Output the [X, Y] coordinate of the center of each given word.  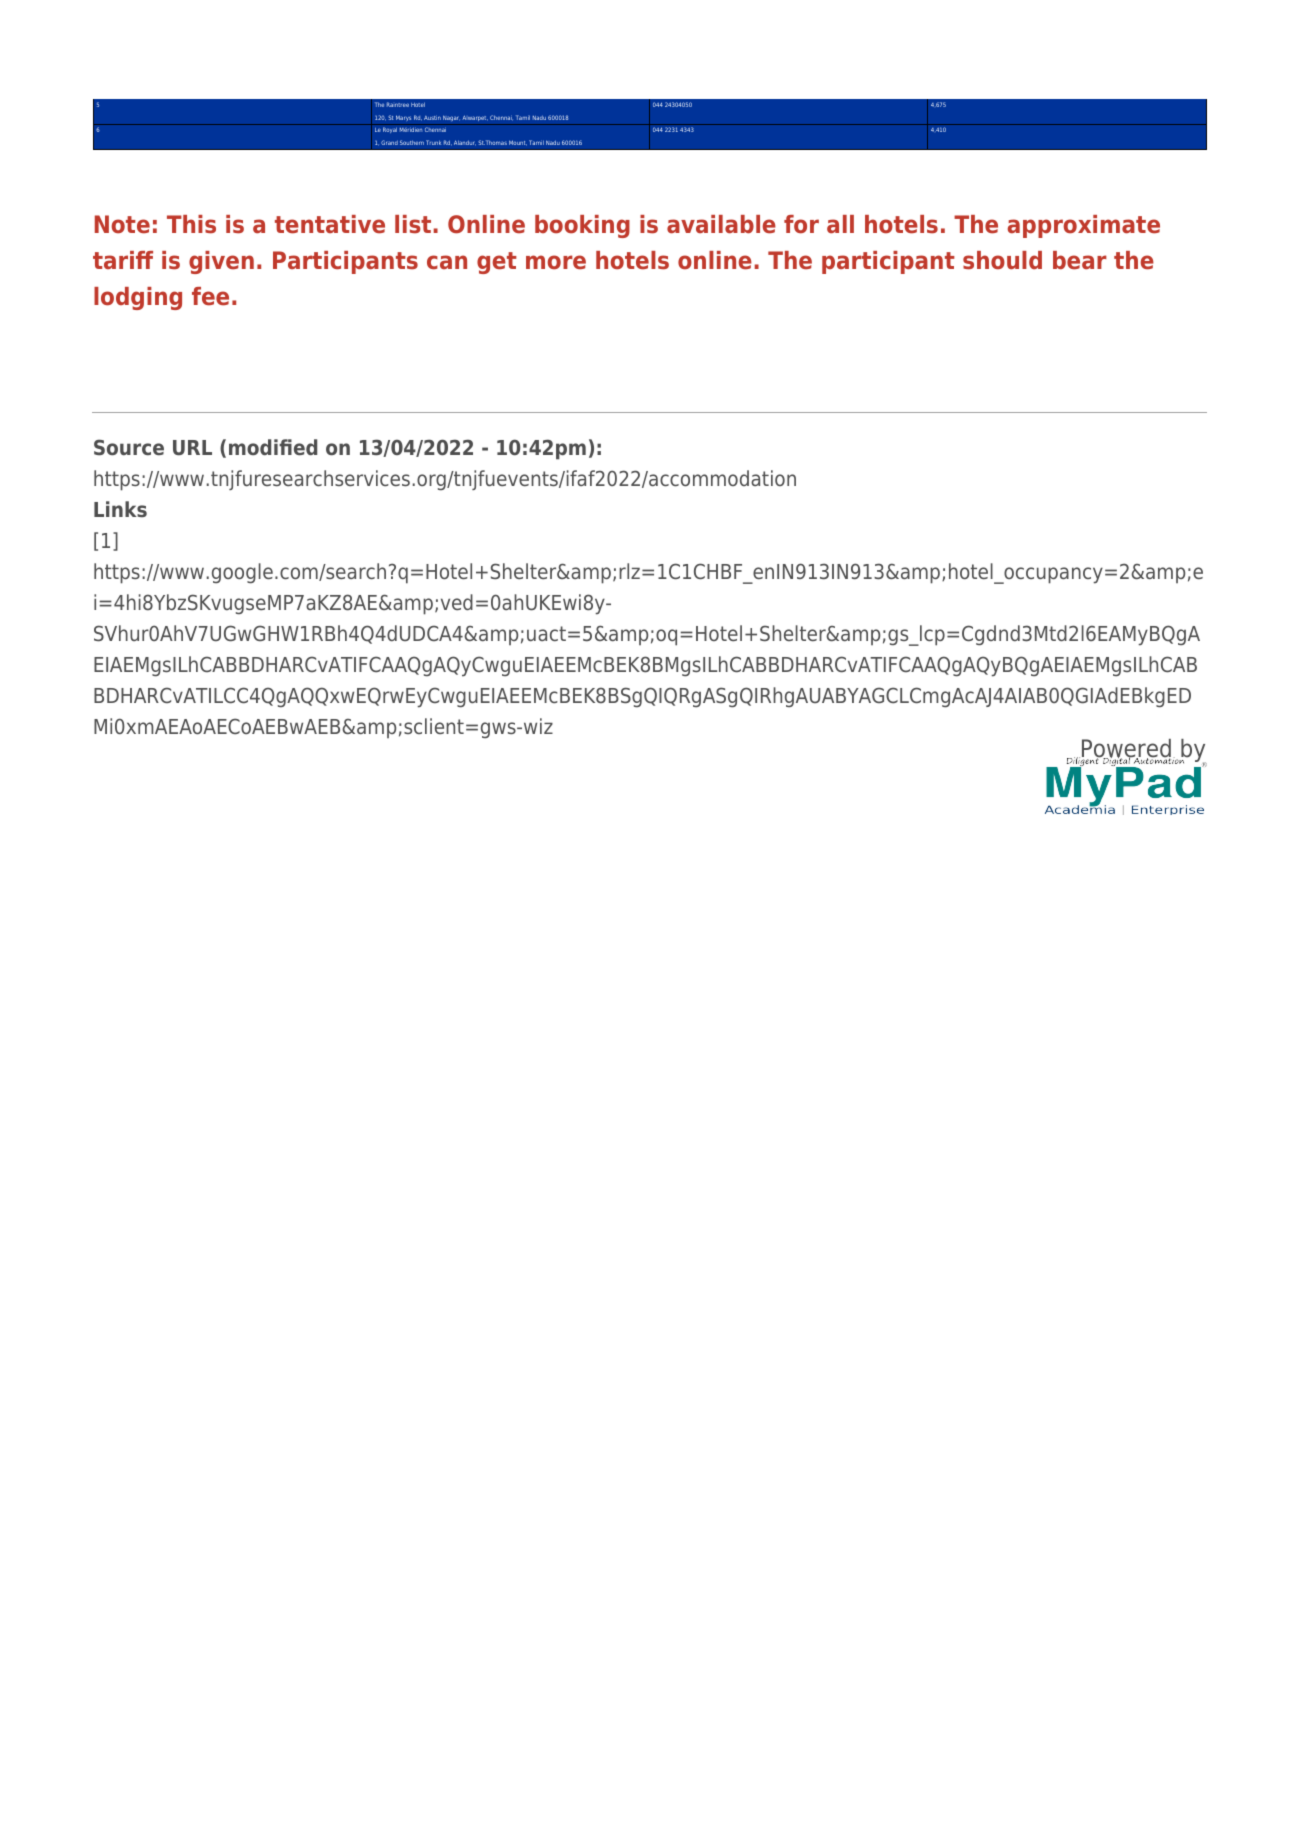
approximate [1084, 226]
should [1002, 260]
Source [129, 447]
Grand [389, 142]
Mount [518, 143]
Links [120, 509]
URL [192, 448]
